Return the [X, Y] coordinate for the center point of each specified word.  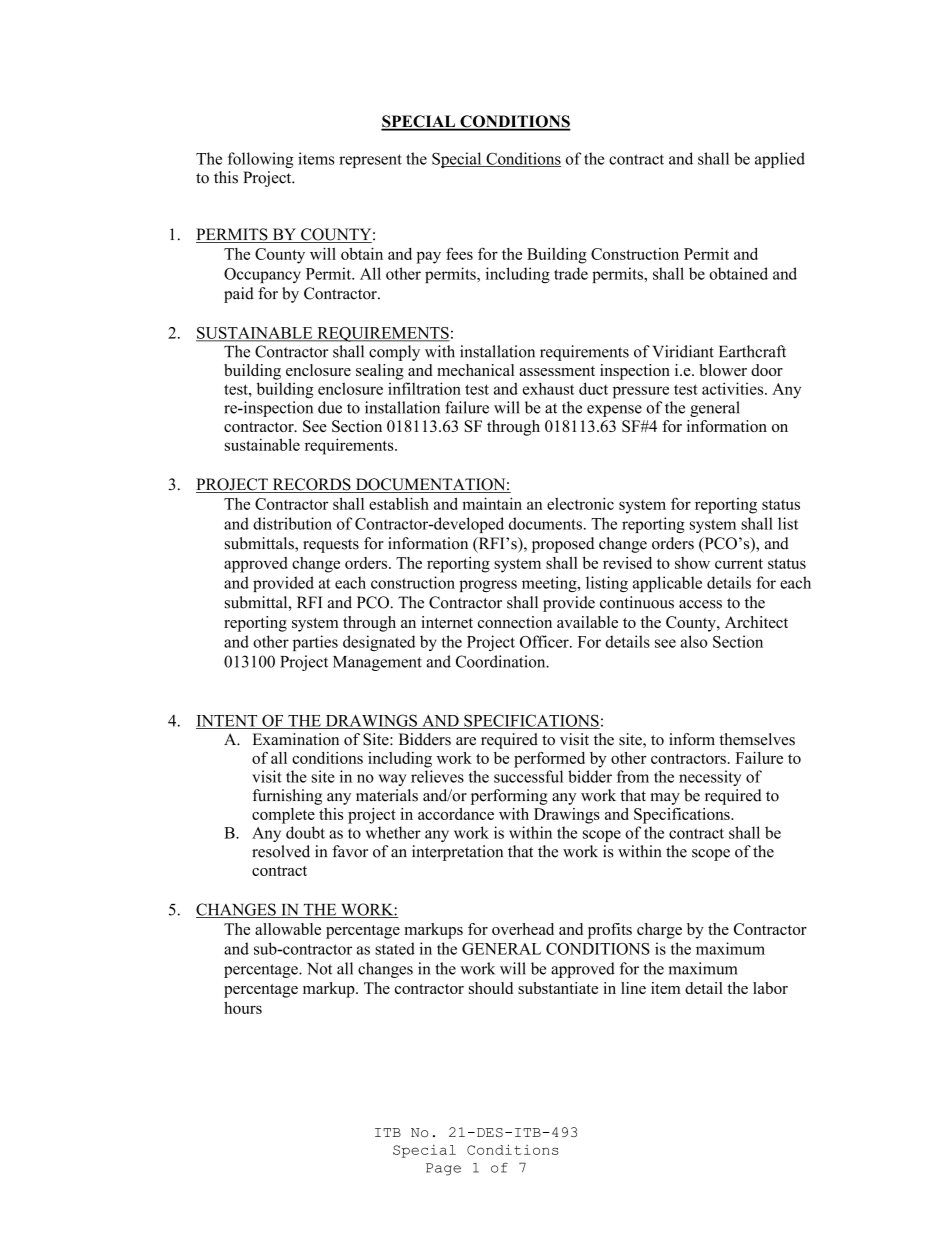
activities [734, 388]
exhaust [548, 388]
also [694, 641]
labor [770, 988]
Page [443, 1169]
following [261, 160]
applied [780, 160]
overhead [523, 929]
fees [459, 253]
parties [315, 643]
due [330, 407]
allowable [288, 929]
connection [515, 622]
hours [243, 1008]
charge [659, 931]
